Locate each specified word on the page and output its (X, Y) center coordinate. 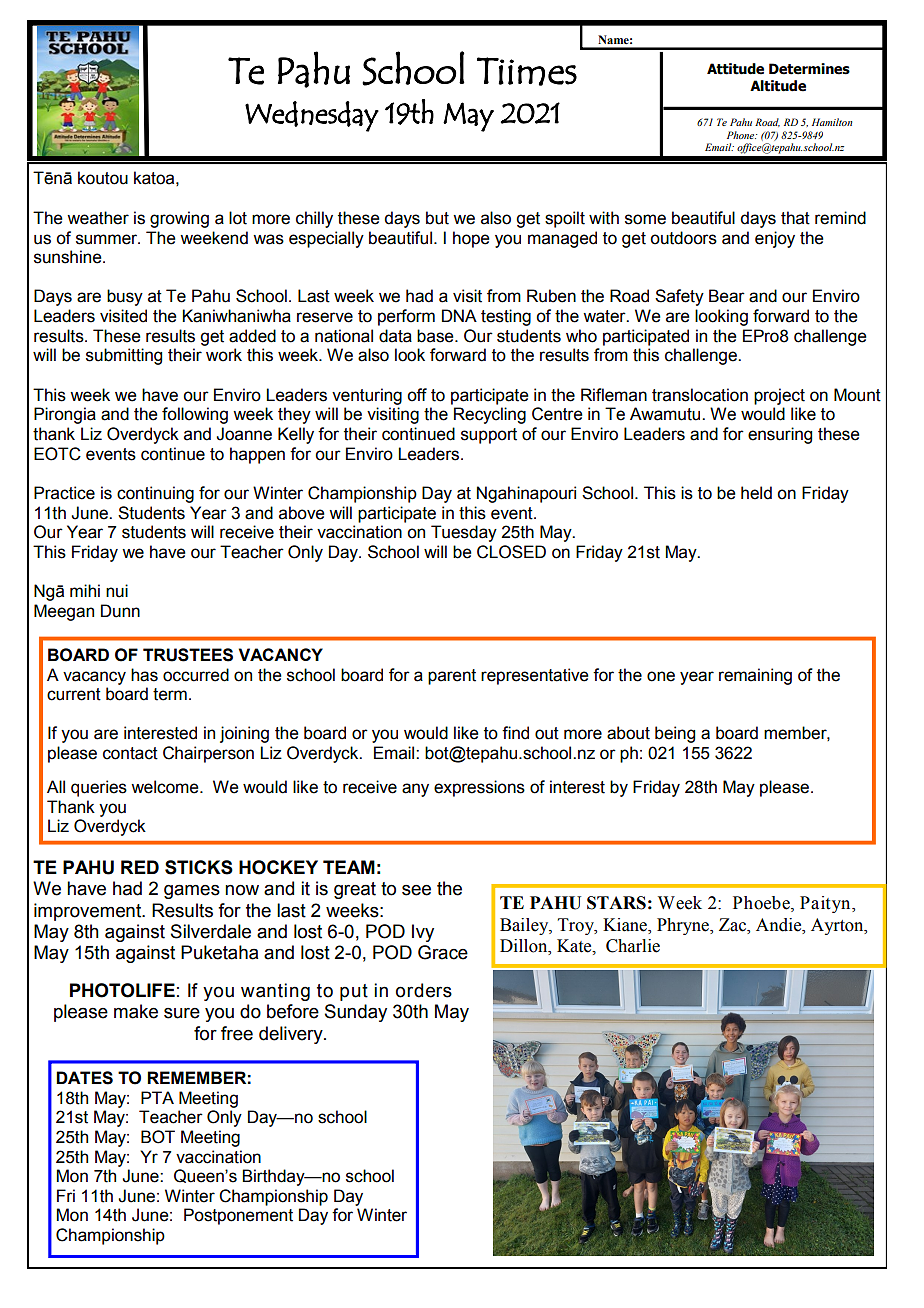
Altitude (778, 86)
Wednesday (312, 116)
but (437, 218)
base (436, 336)
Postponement (238, 1216)
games (192, 891)
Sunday (356, 1013)
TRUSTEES (188, 655)
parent (452, 677)
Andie (780, 925)
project (779, 396)
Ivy (423, 933)
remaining (755, 676)
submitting (124, 356)
